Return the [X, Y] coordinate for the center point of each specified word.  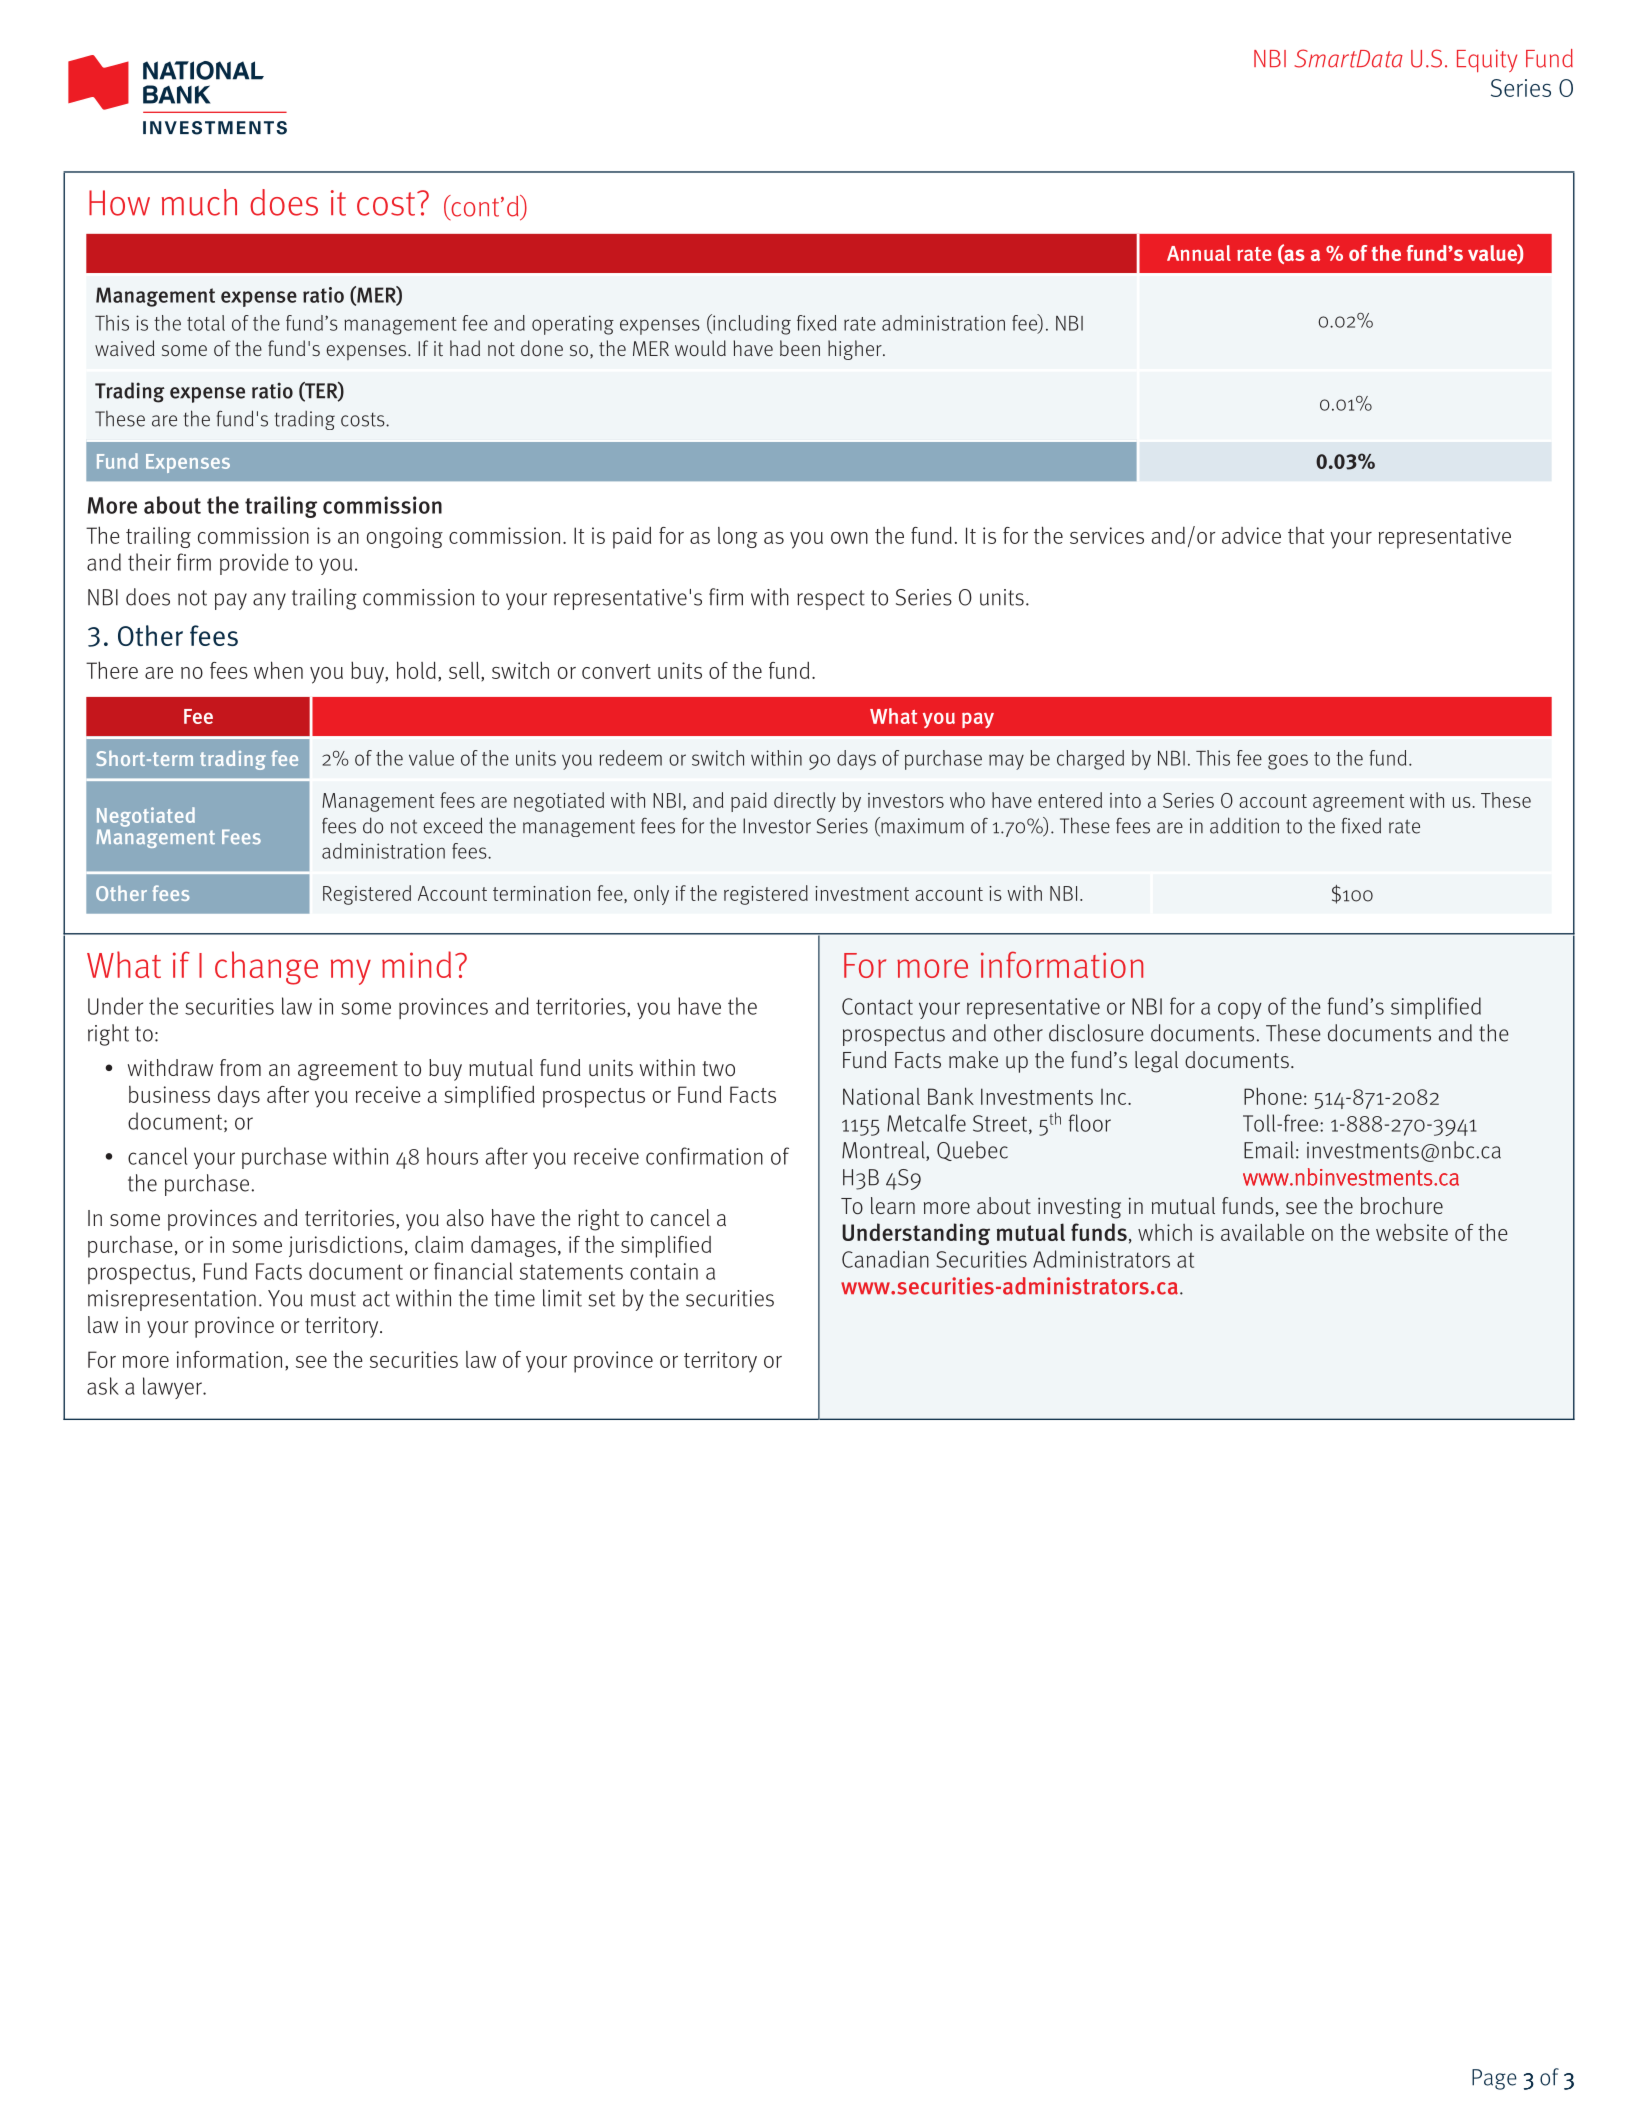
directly [805, 802]
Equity [1487, 60]
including [751, 324]
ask [103, 1386]
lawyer [173, 1388]
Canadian [885, 1259]
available [1262, 1232]
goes [1288, 762]
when [278, 670]
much [199, 202]
